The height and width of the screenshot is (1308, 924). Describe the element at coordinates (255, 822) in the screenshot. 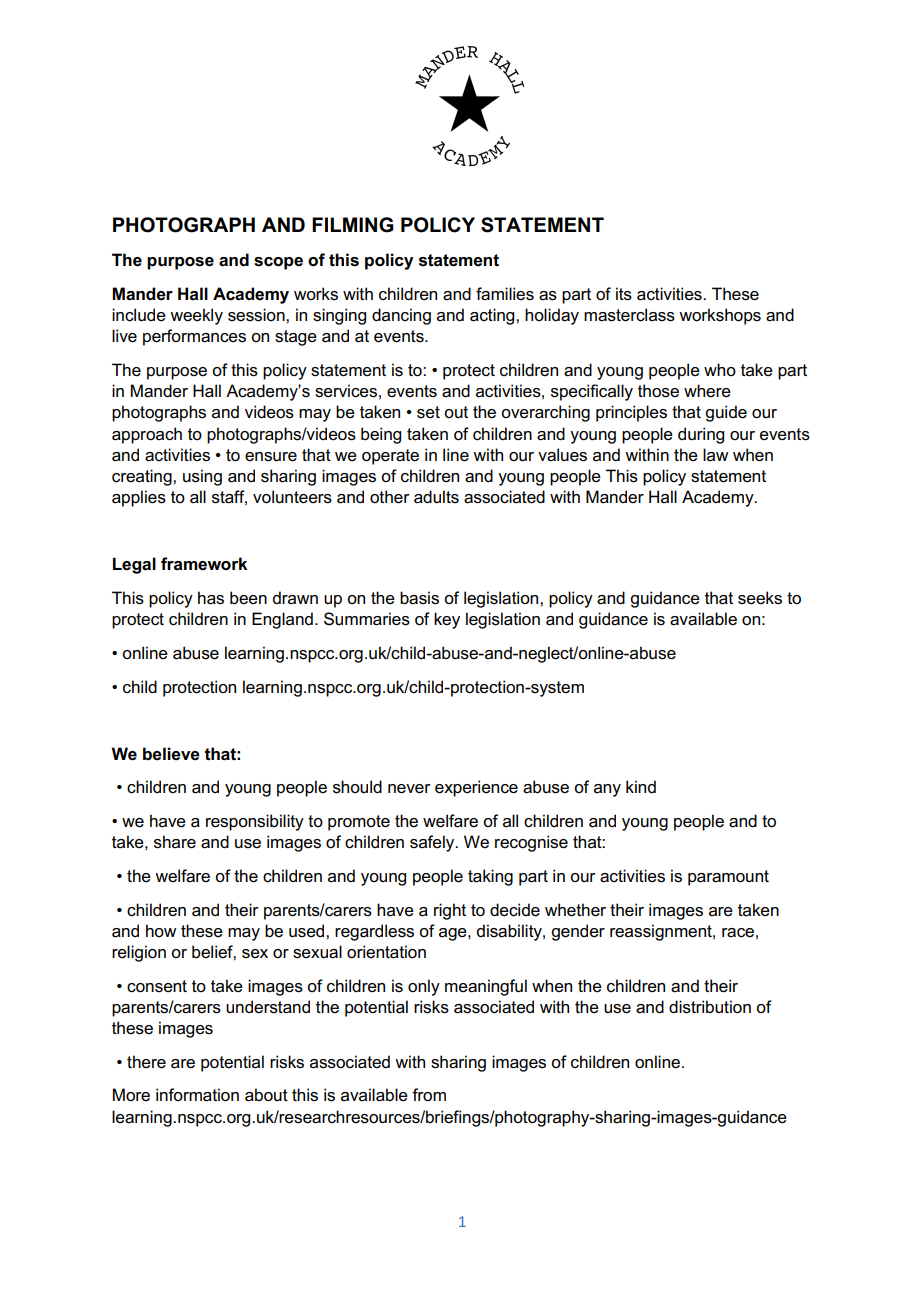

I see `responsibility` at that location.
